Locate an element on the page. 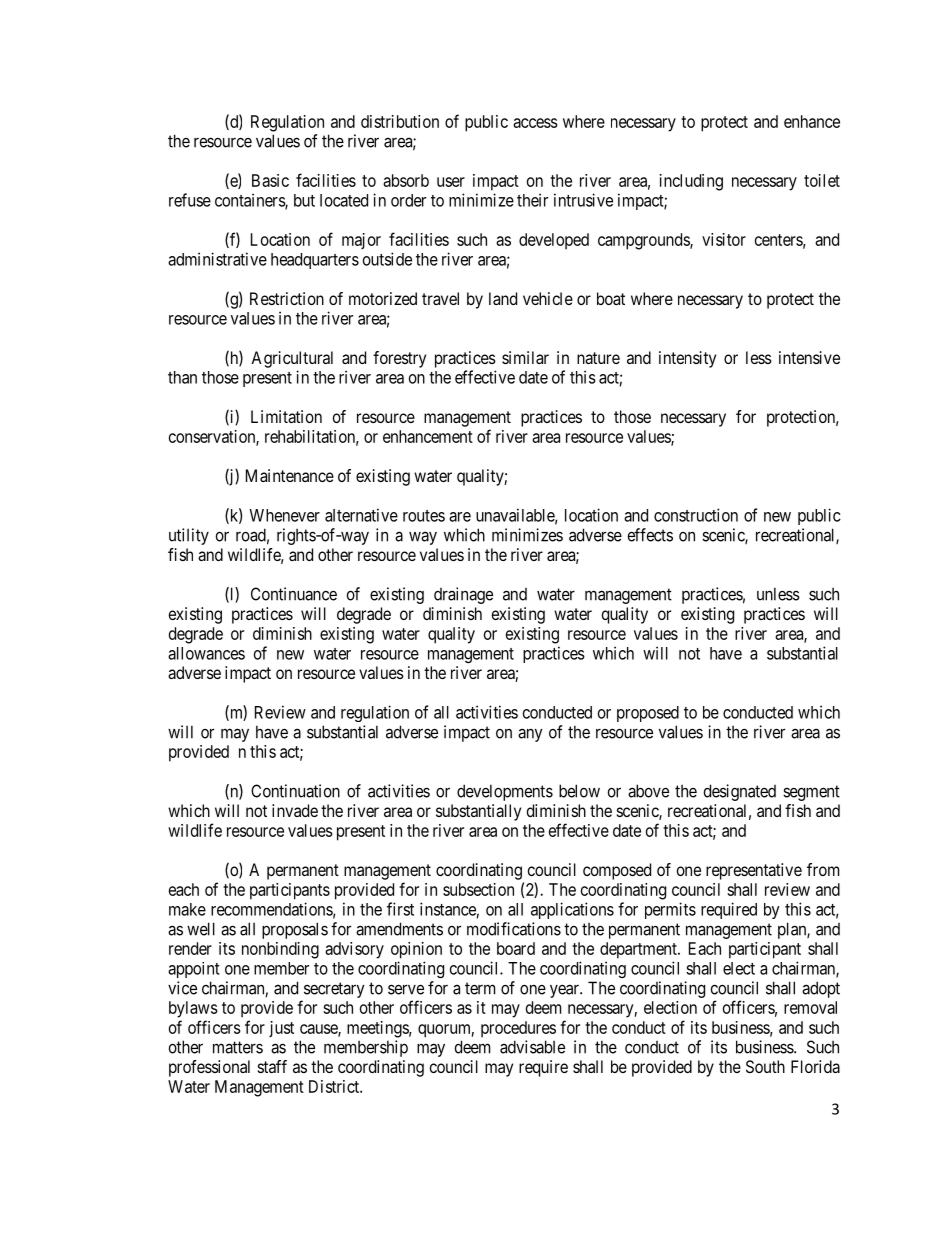 The image size is (952, 1233). staff is located at coordinates (272, 1066).
